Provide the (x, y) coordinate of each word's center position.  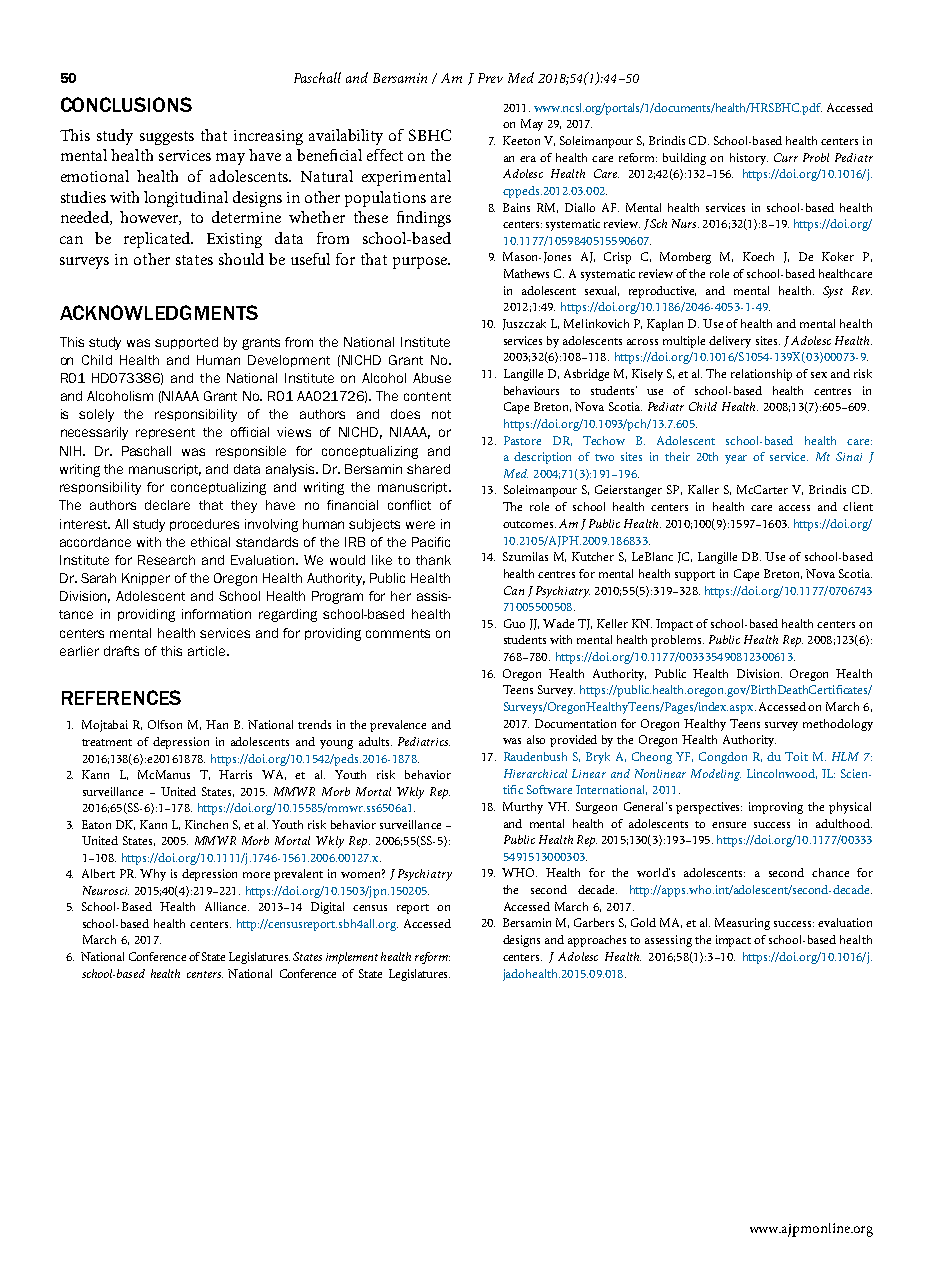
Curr (786, 157)
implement (352, 958)
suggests (167, 138)
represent (165, 433)
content (427, 396)
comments (398, 633)
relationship (761, 375)
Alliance (227, 906)
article (208, 651)
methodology (838, 725)
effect (385, 155)
